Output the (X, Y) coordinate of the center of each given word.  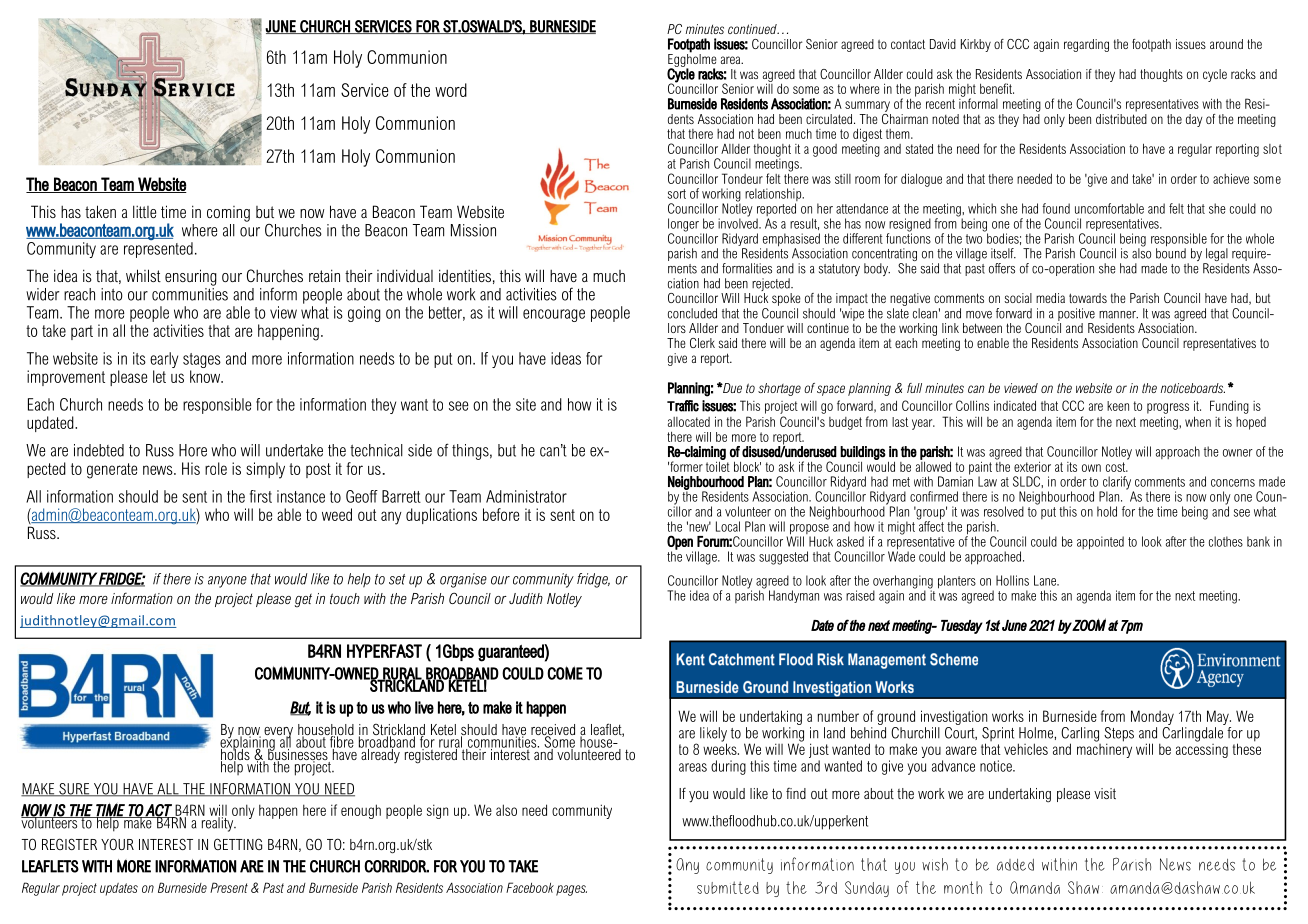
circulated (830, 119)
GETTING (238, 844)
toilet (718, 465)
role (216, 468)
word (451, 90)
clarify (1117, 484)
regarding (1086, 45)
